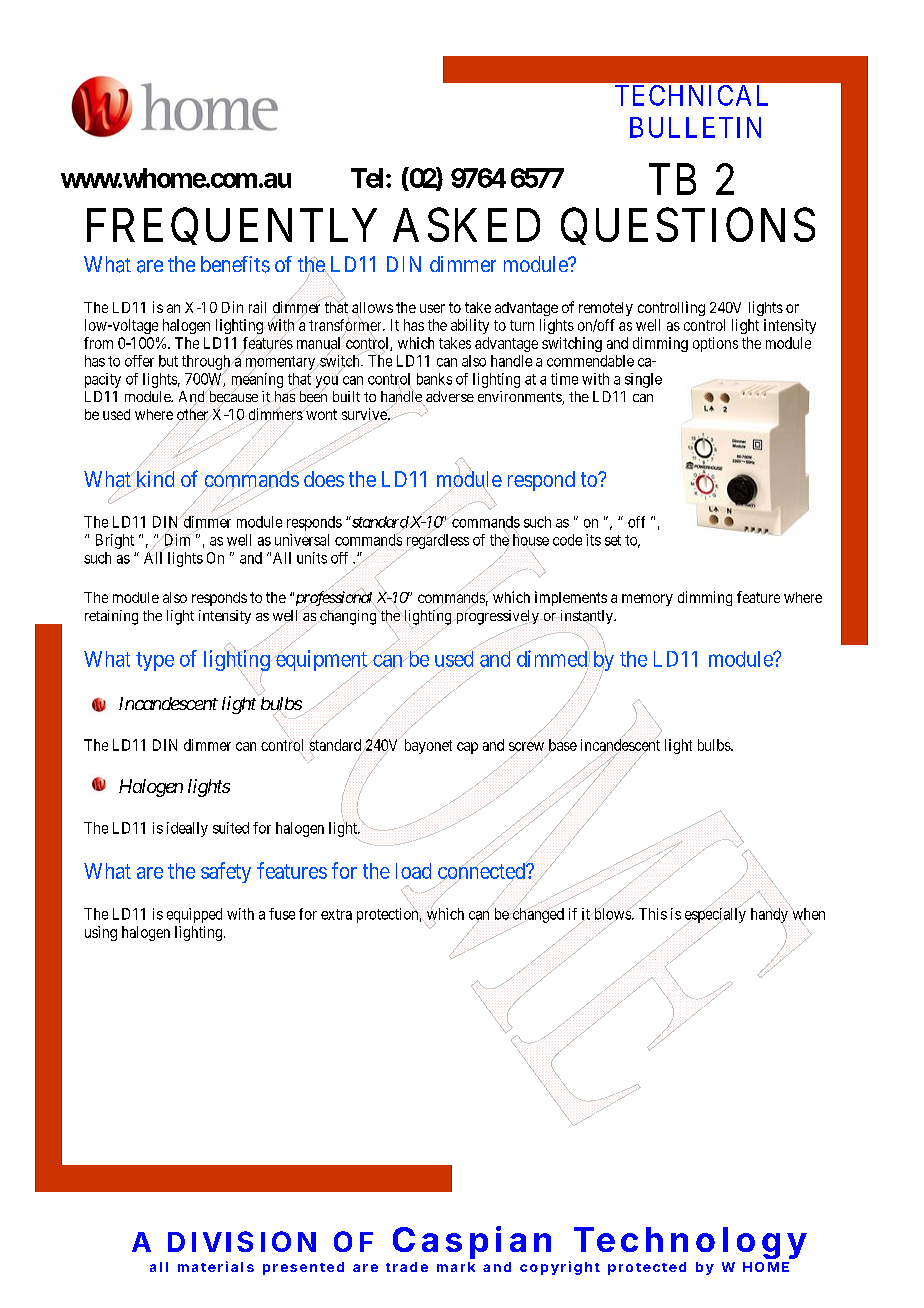 This image has width=924, height=1308. I want to click on FREQUENTLY, so click(232, 226).
